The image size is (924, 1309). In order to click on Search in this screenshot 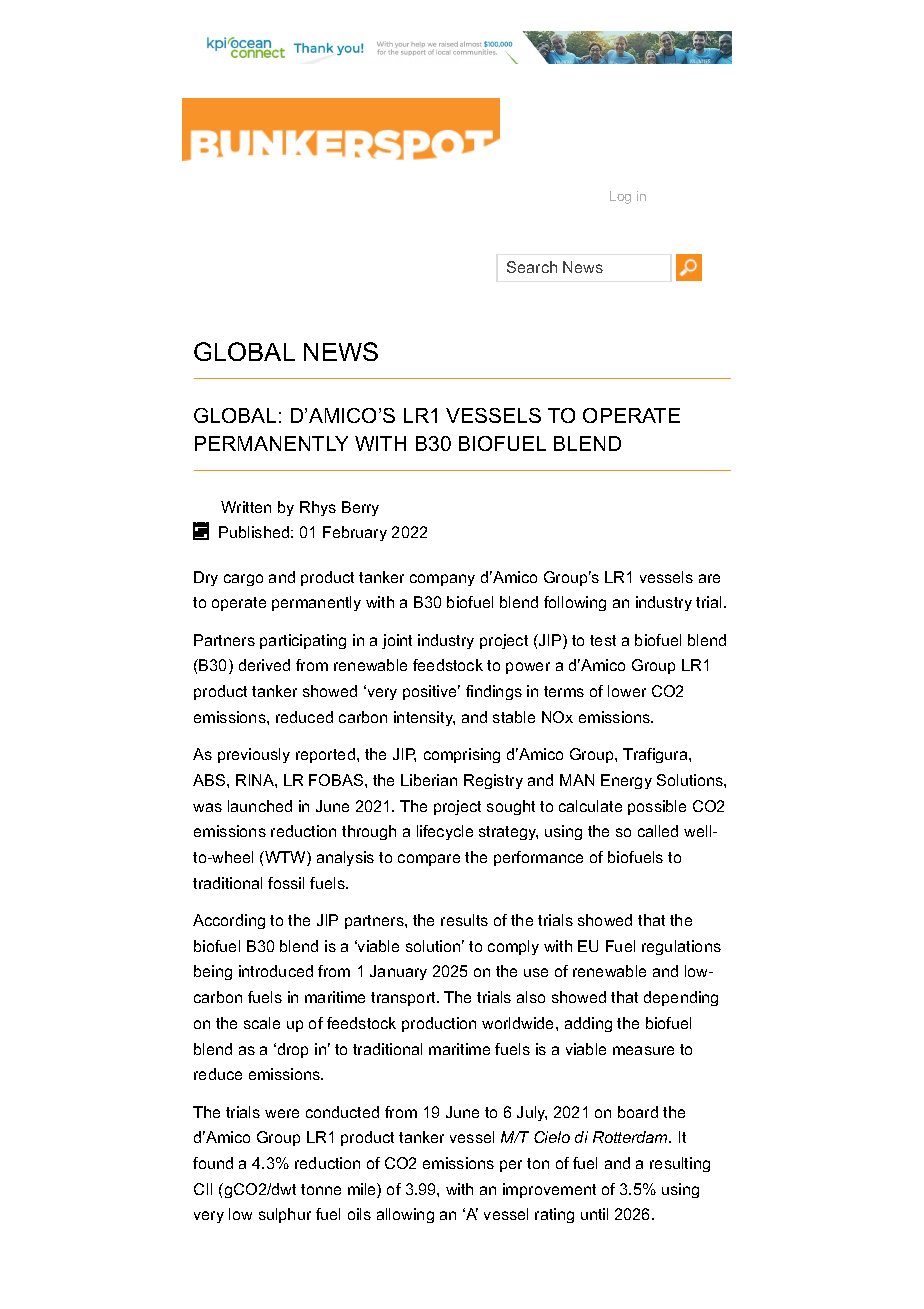, I will do `click(532, 267)`.
